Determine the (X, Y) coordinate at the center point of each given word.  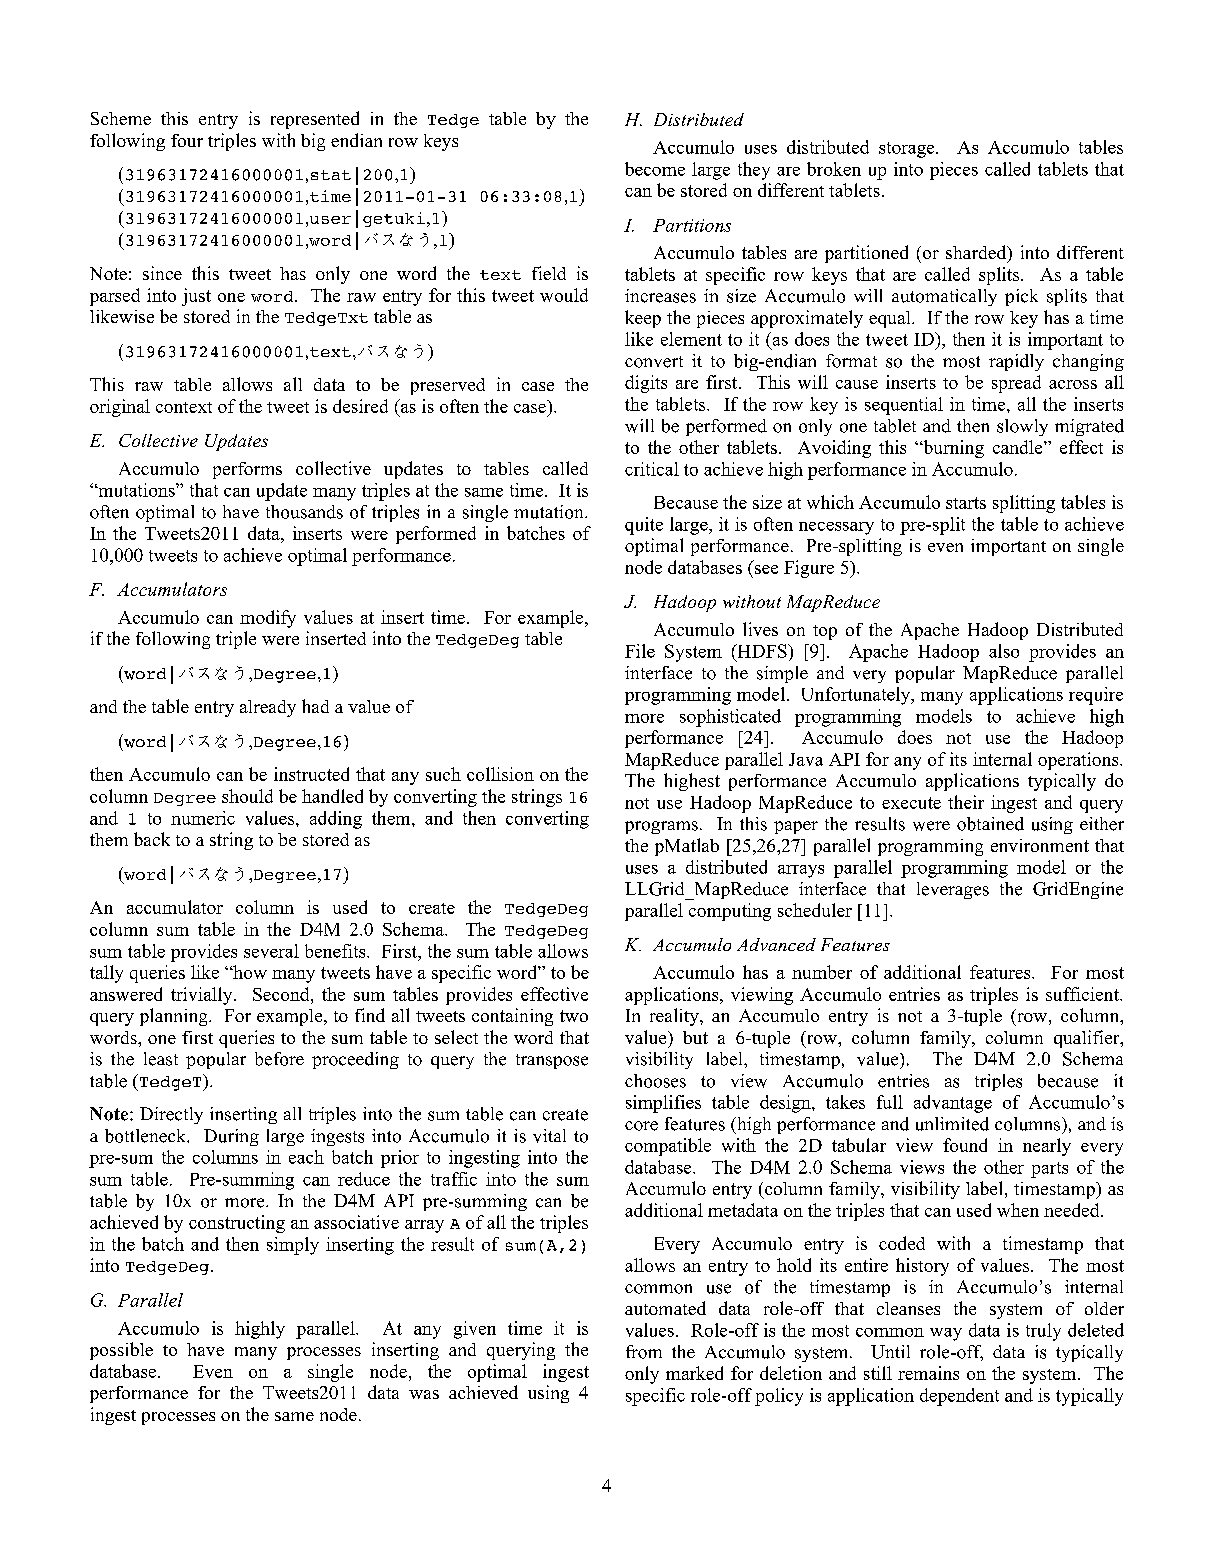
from (644, 1352)
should (247, 796)
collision (500, 774)
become (655, 169)
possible (121, 1351)
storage (908, 150)
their (966, 802)
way (946, 1334)
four (187, 140)
